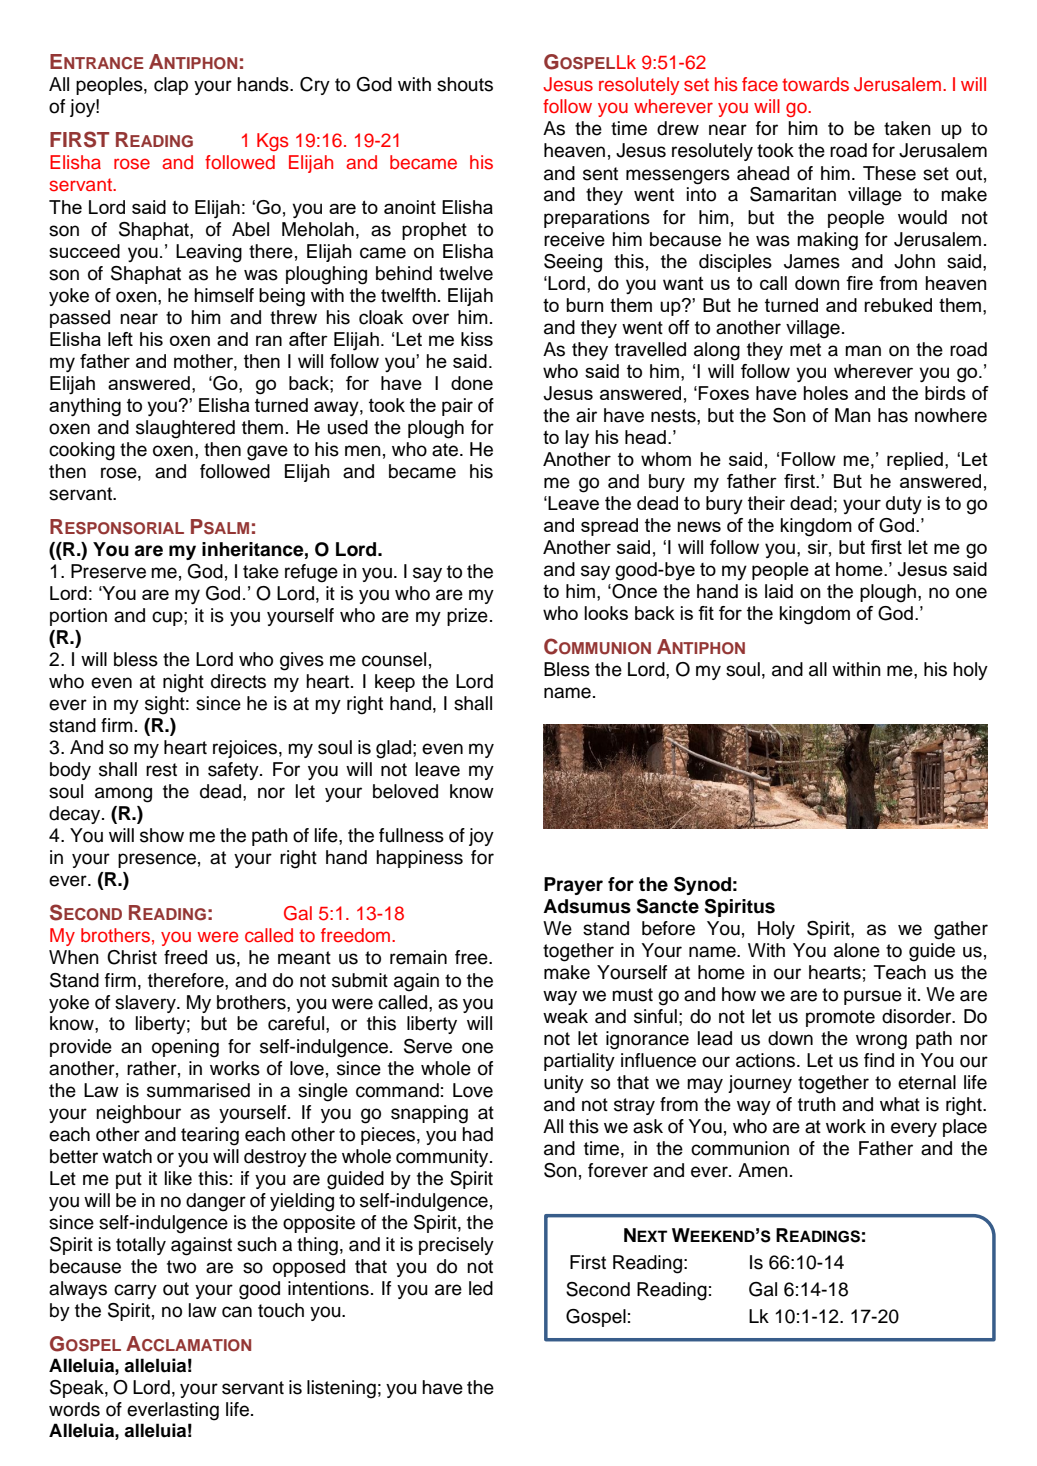 Image resolution: width=1037 pixels, height=1466 pixels. I want to click on truth, so click(817, 1104).
